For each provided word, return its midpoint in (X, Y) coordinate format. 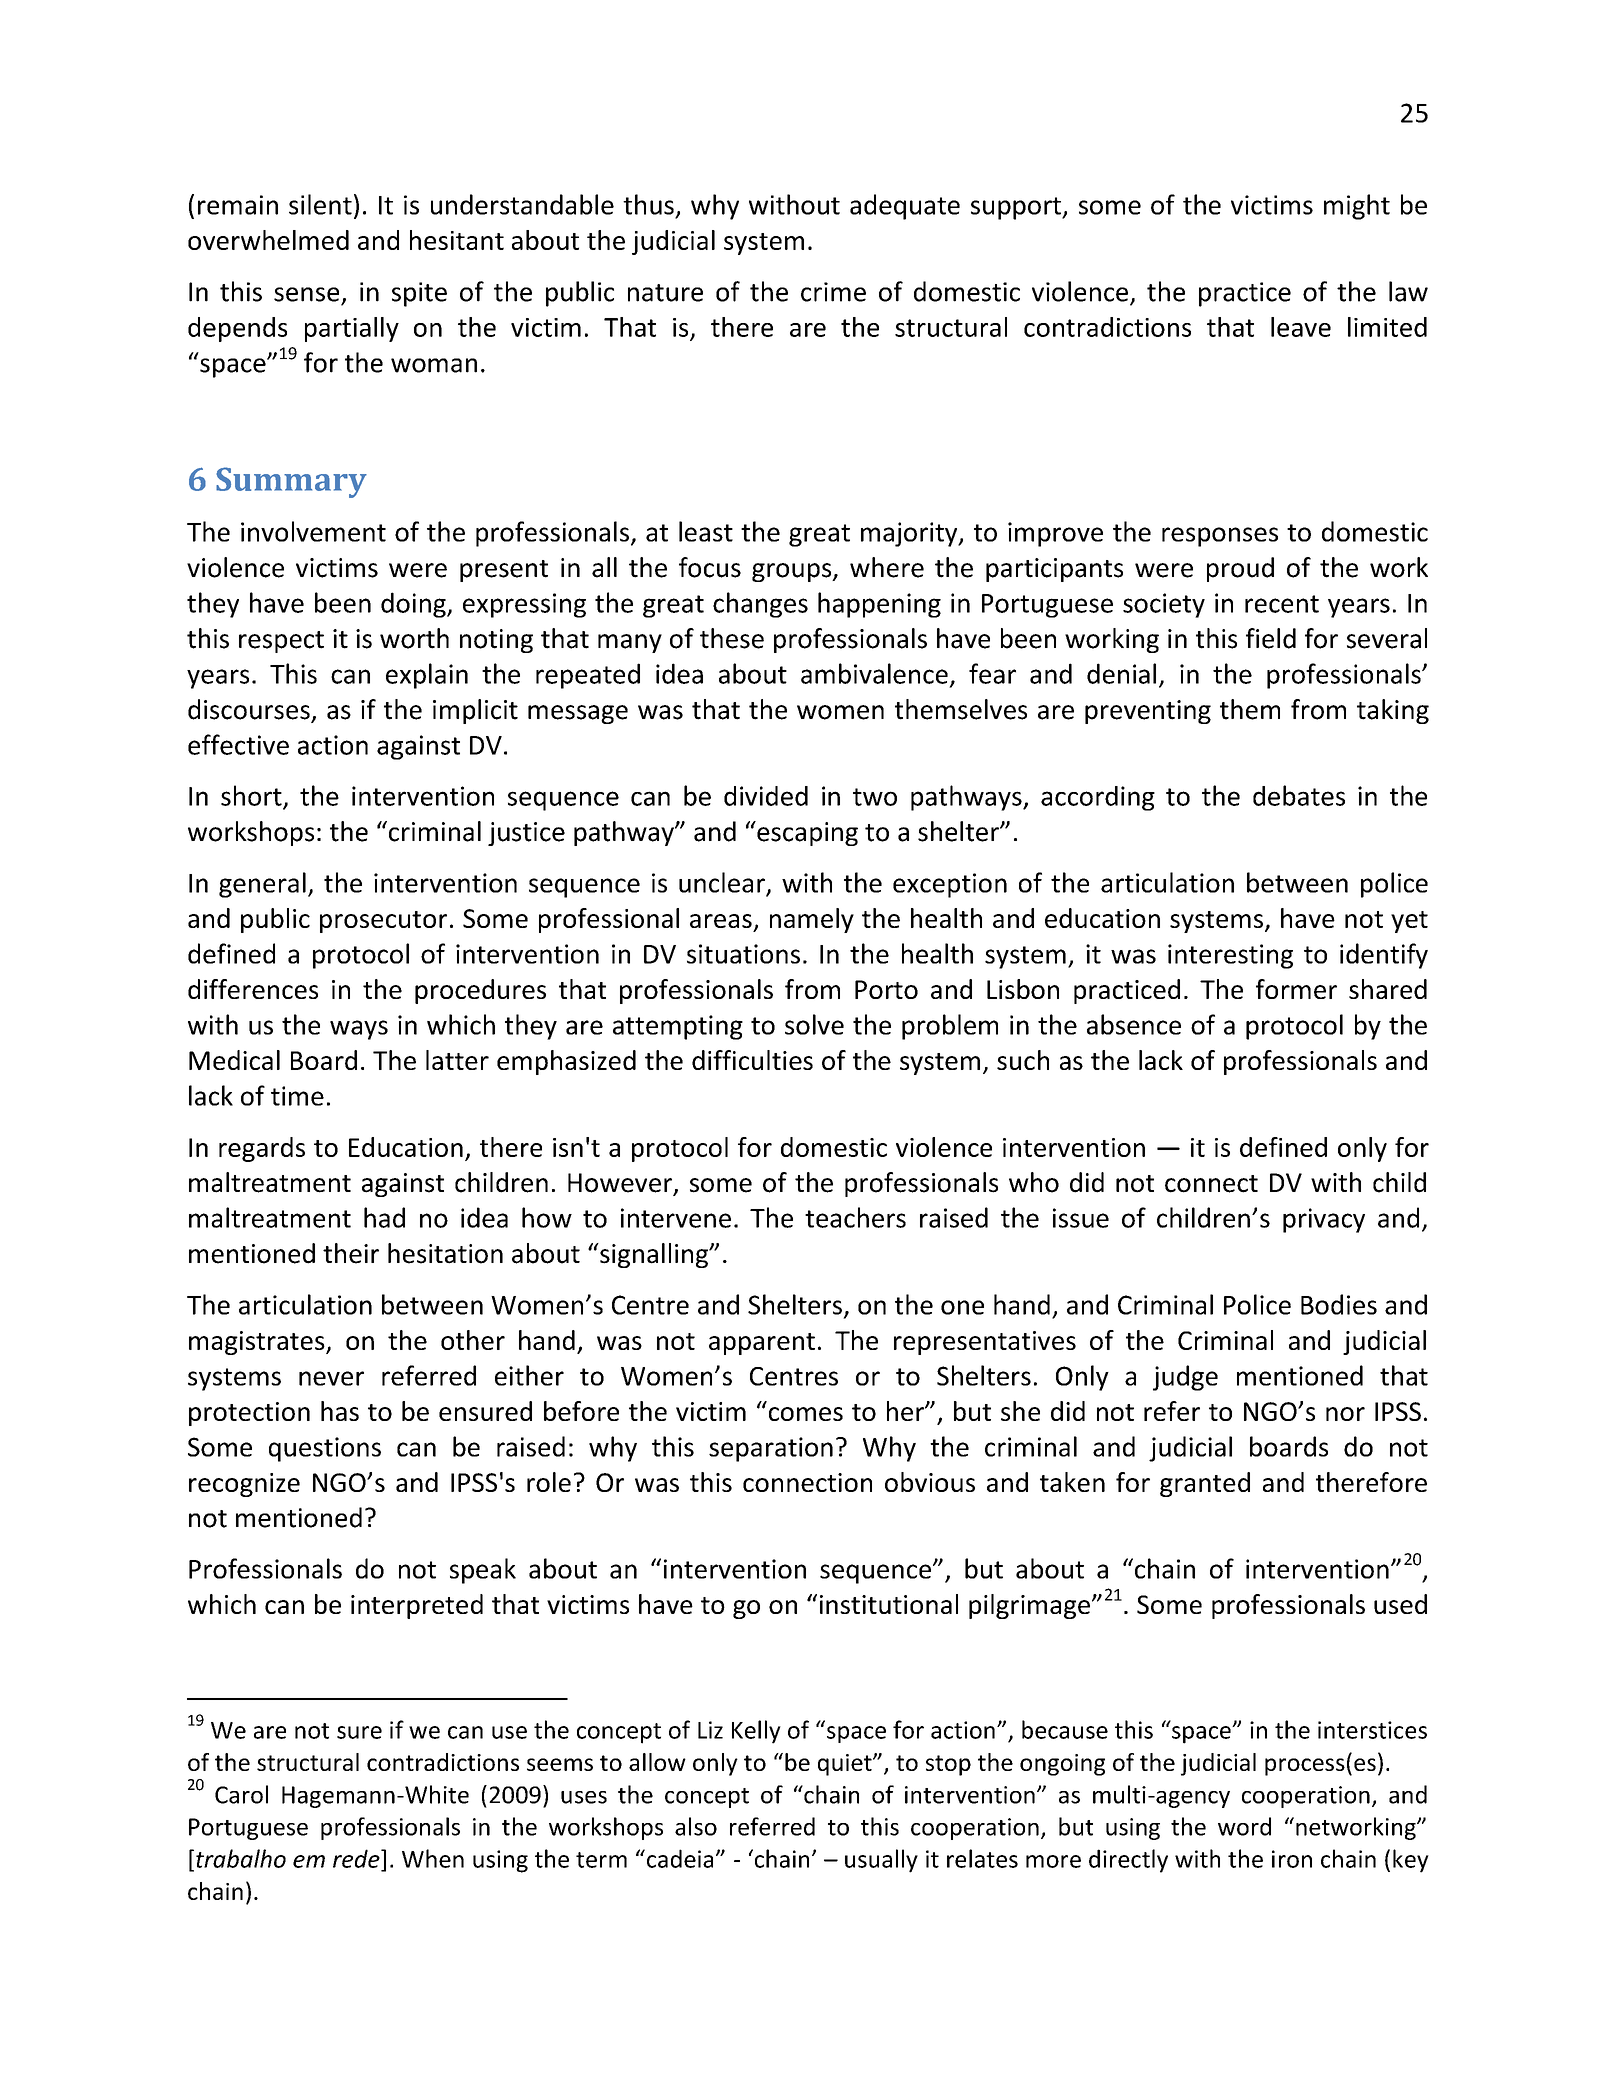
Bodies (1339, 1304)
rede (357, 1858)
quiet (846, 1765)
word (1244, 1826)
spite (419, 294)
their (351, 1253)
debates (1299, 795)
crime (833, 292)
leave (1301, 327)
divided (766, 796)
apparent (762, 1344)
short (252, 796)
